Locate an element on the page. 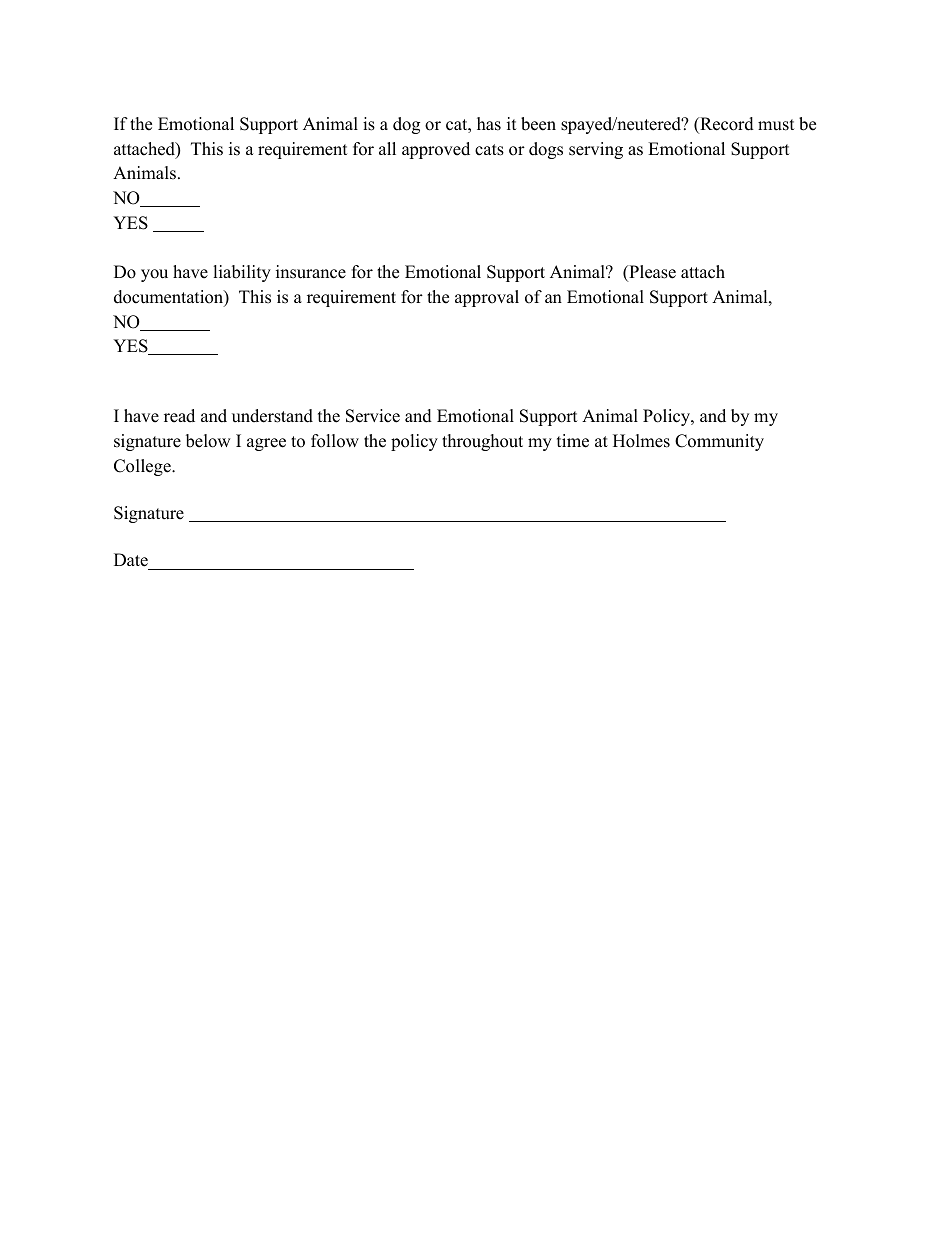 The image size is (952, 1233). Community is located at coordinates (719, 442).
